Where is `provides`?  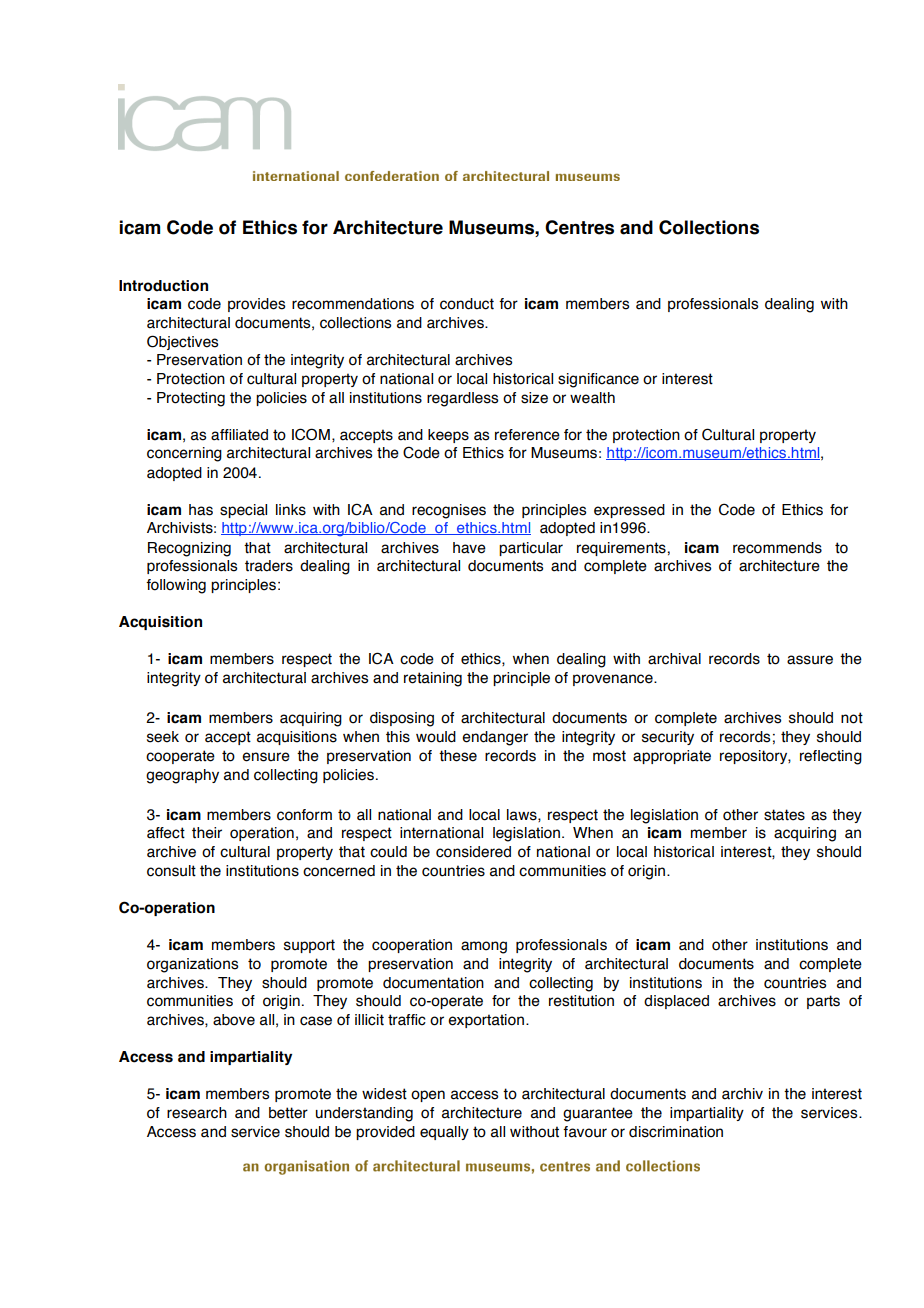 provides is located at coordinates (256, 305).
